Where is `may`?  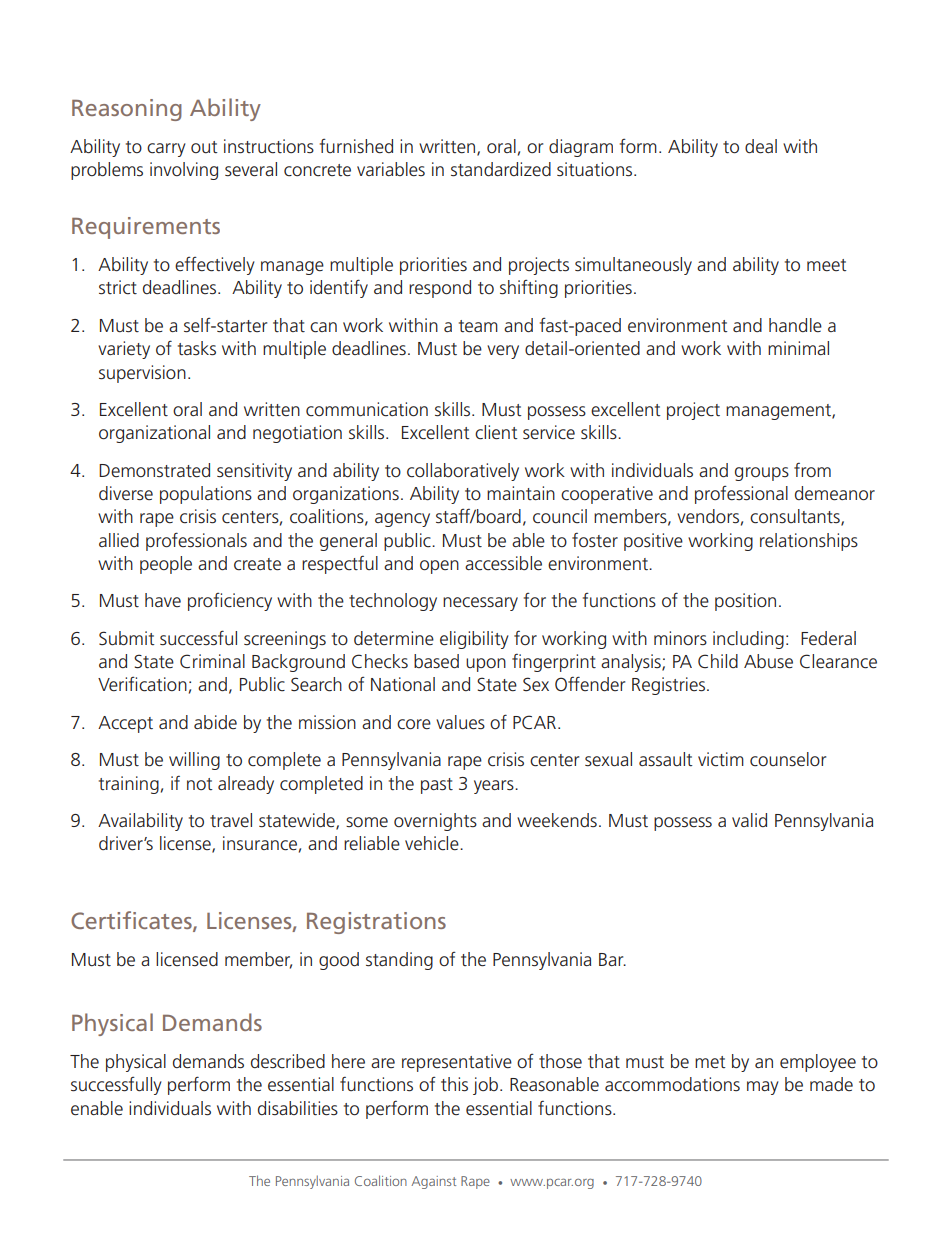 may is located at coordinates (763, 1088).
